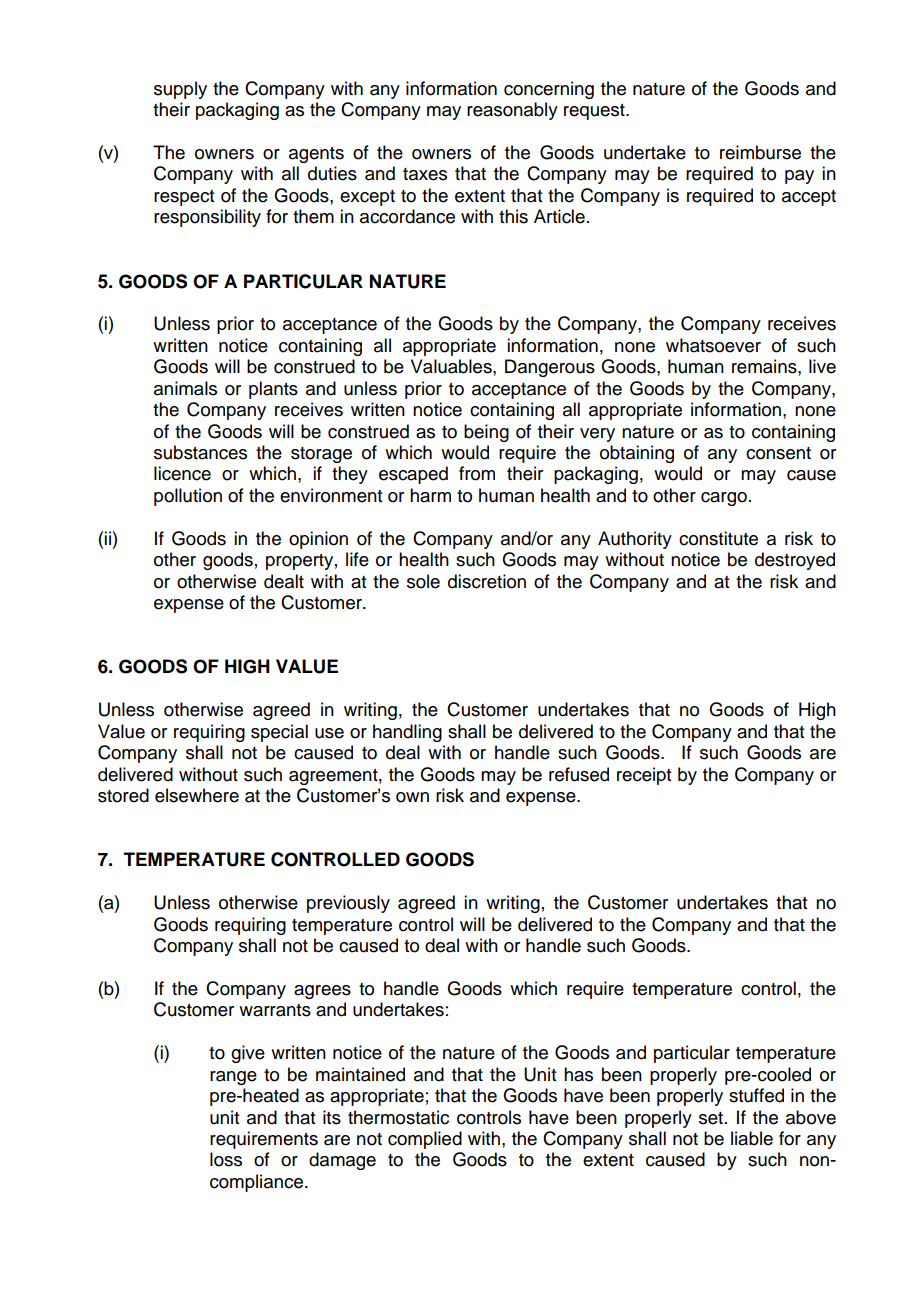 This page has width=924, height=1308. Describe the element at coordinates (200, 452) in the page. I see `substances` at that location.
